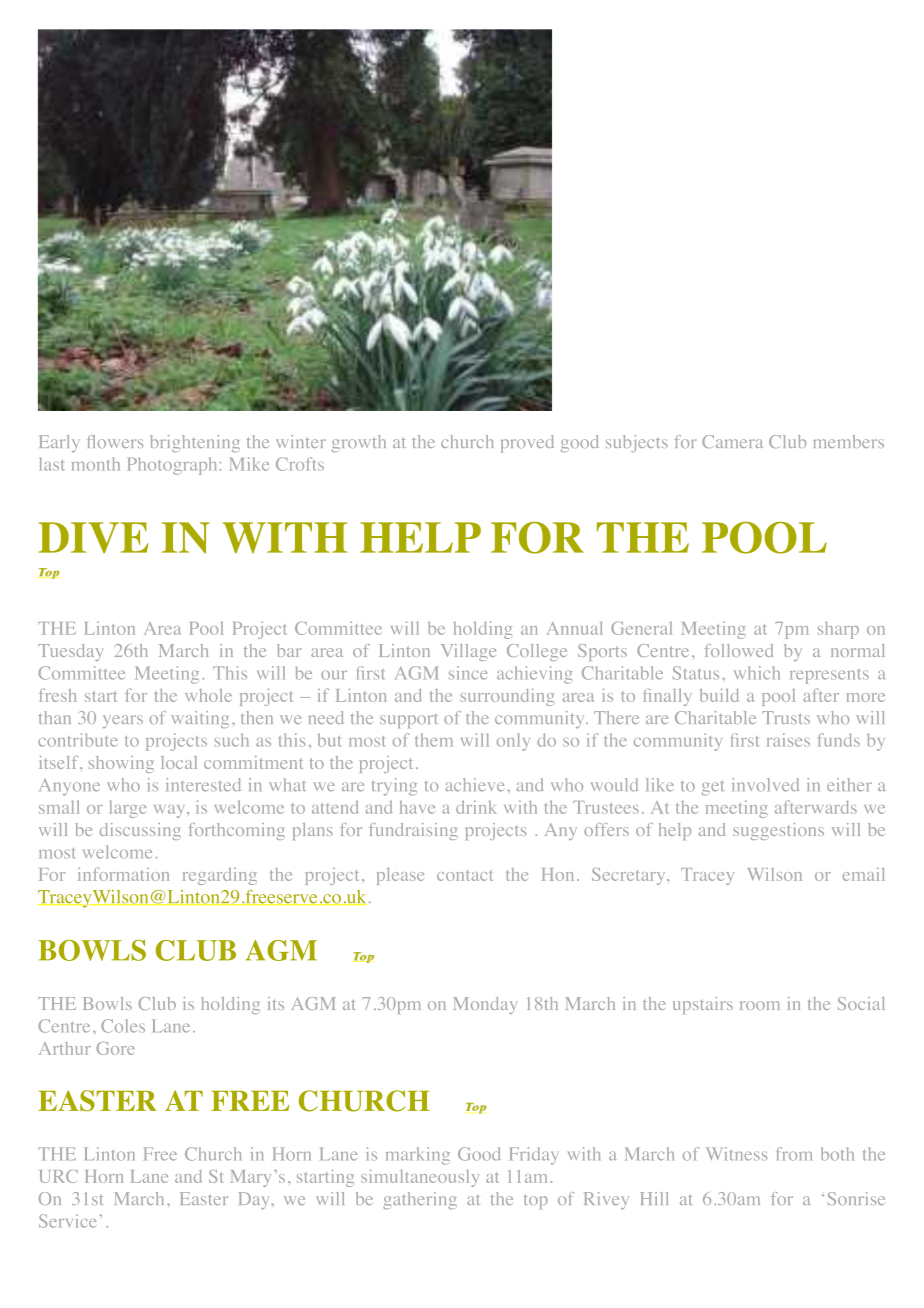 The height and width of the screenshot is (1308, 924). Describe the element at coordinates (420, 1200) in the screenshot. I see `gathering` at that location.
